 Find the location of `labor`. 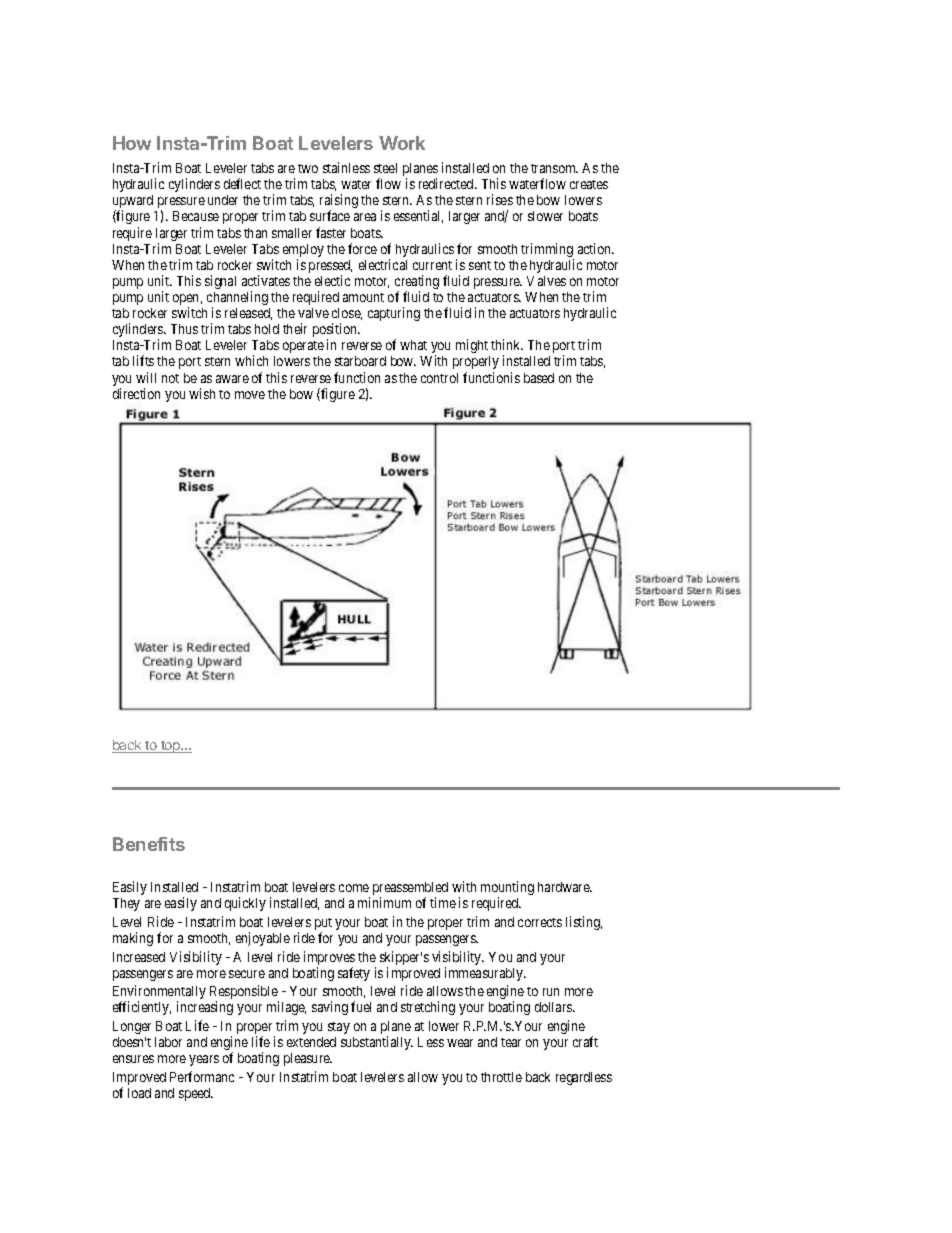

labor is located at coordinates (168, 1042).
